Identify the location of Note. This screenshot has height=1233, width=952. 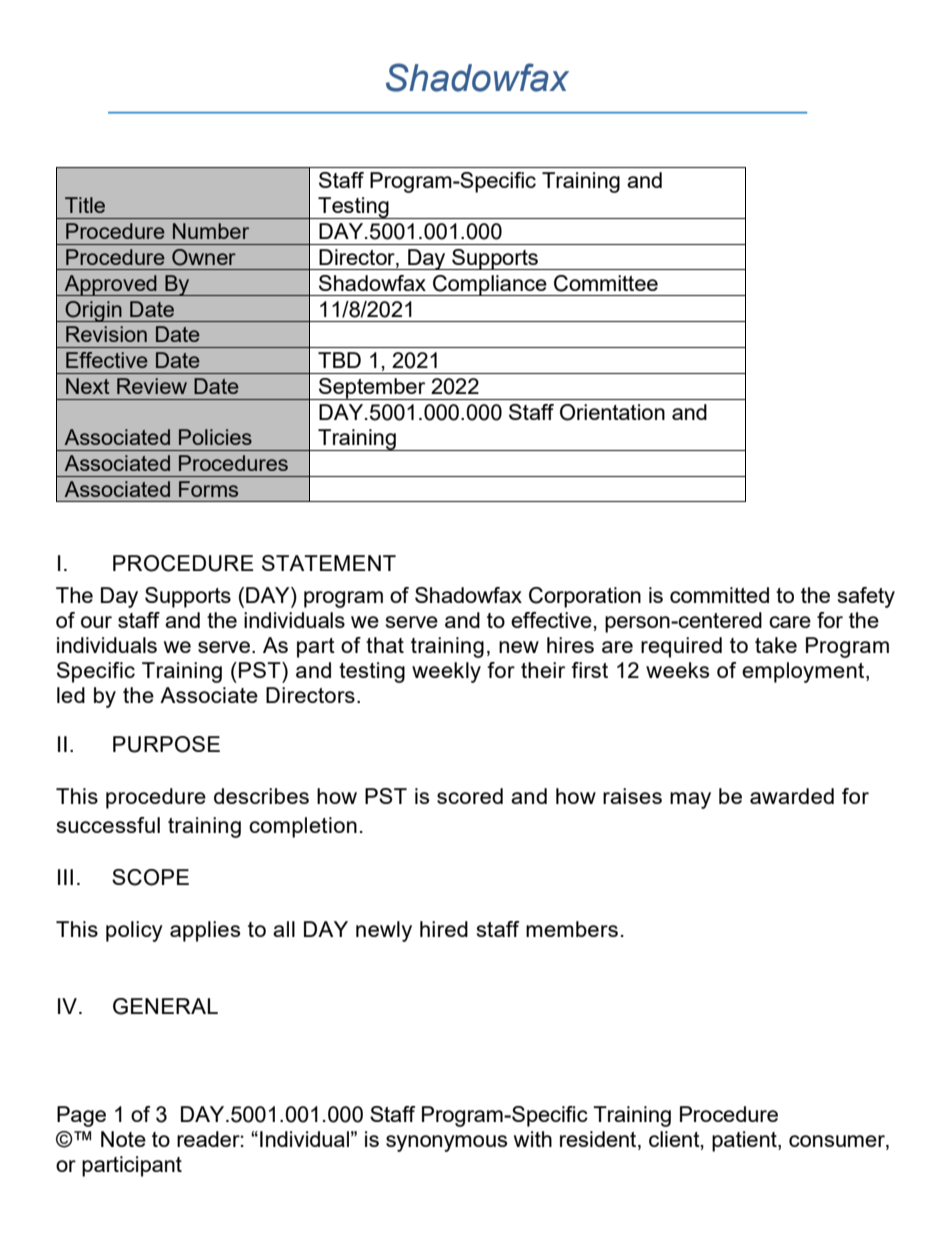
(123, 1139).
